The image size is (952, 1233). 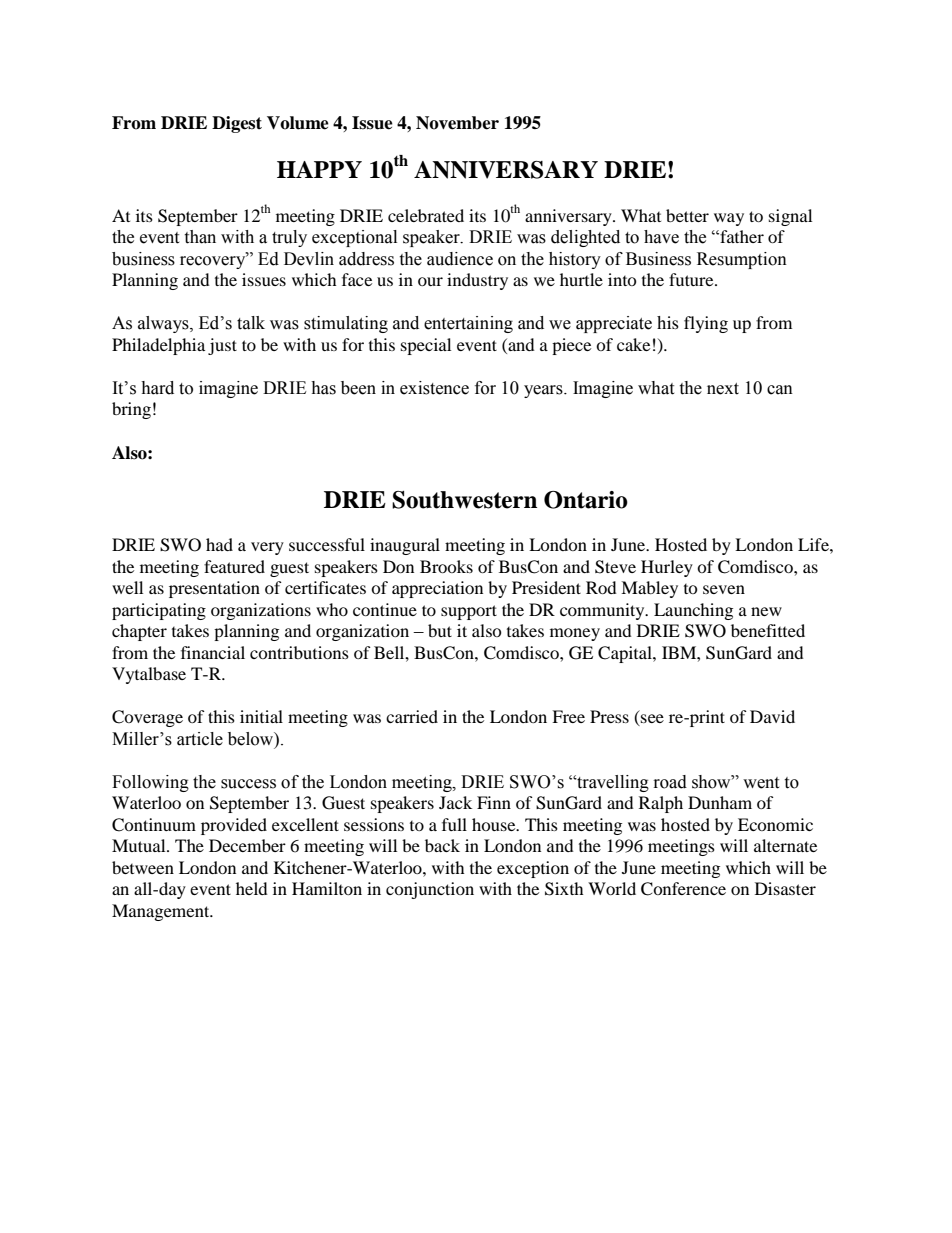 What do you see at coordinates (251, 323) in the screenshot?
I see `talk` at bounding box center [251, 323].
